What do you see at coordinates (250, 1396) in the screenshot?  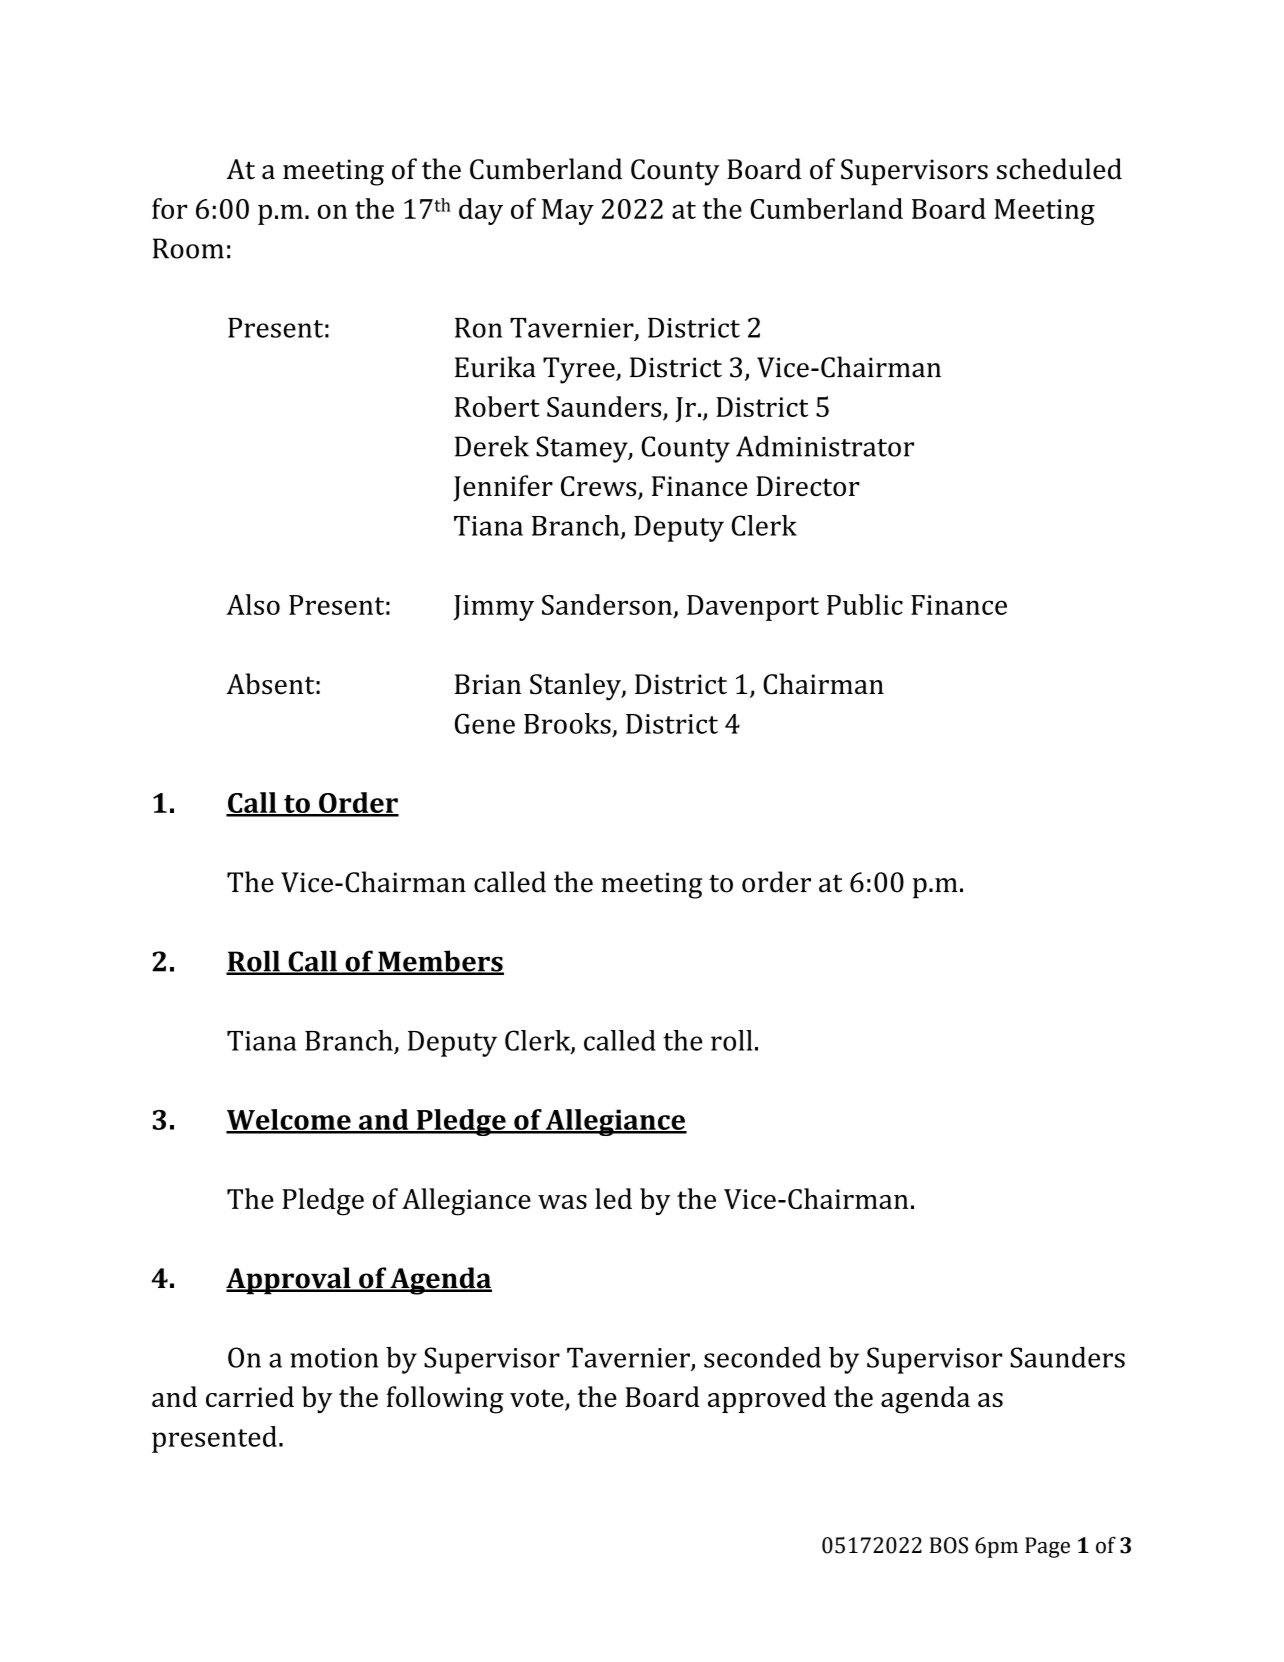 I see `carried` at bounding box center [250, 1396].
